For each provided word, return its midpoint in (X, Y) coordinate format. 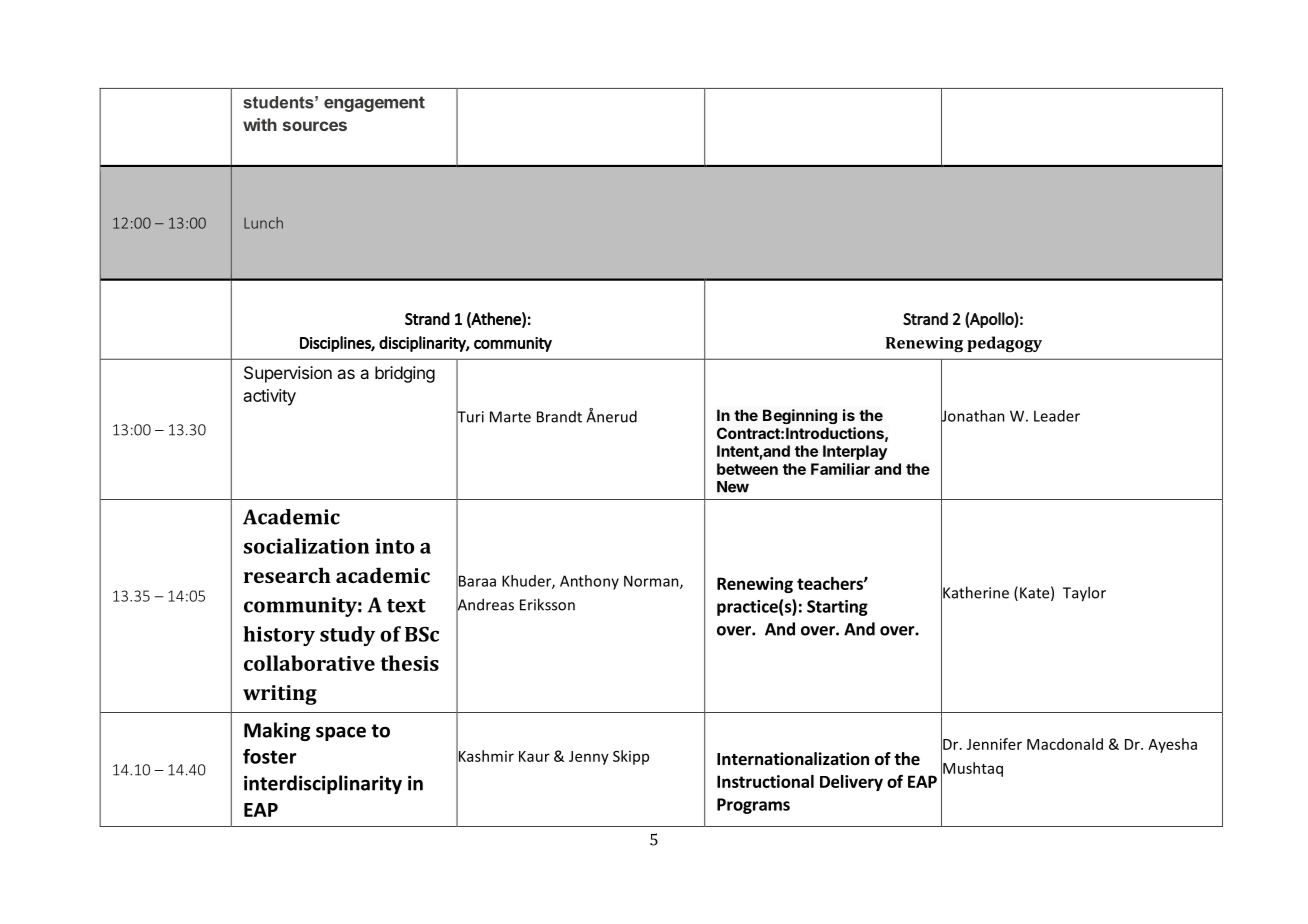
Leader (1057, 416)
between (747, 469)
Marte (510, 417)
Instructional (765, 781)
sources (315, 126)
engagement (374, 104)
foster (269, 756)
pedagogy (1004, 344)
